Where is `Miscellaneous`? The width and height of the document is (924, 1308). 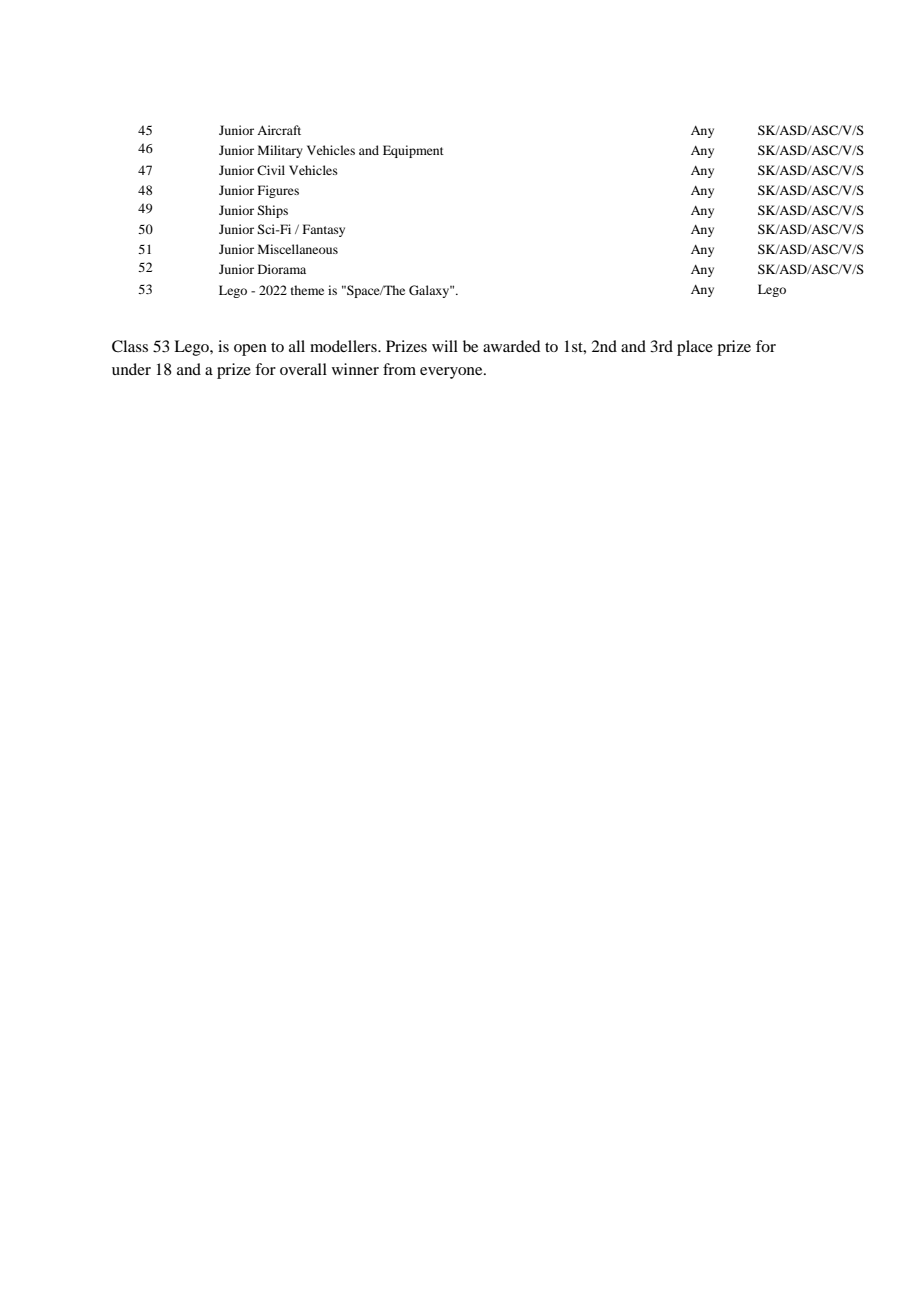 Miscellaneous is located at coordinates (298, 249).
